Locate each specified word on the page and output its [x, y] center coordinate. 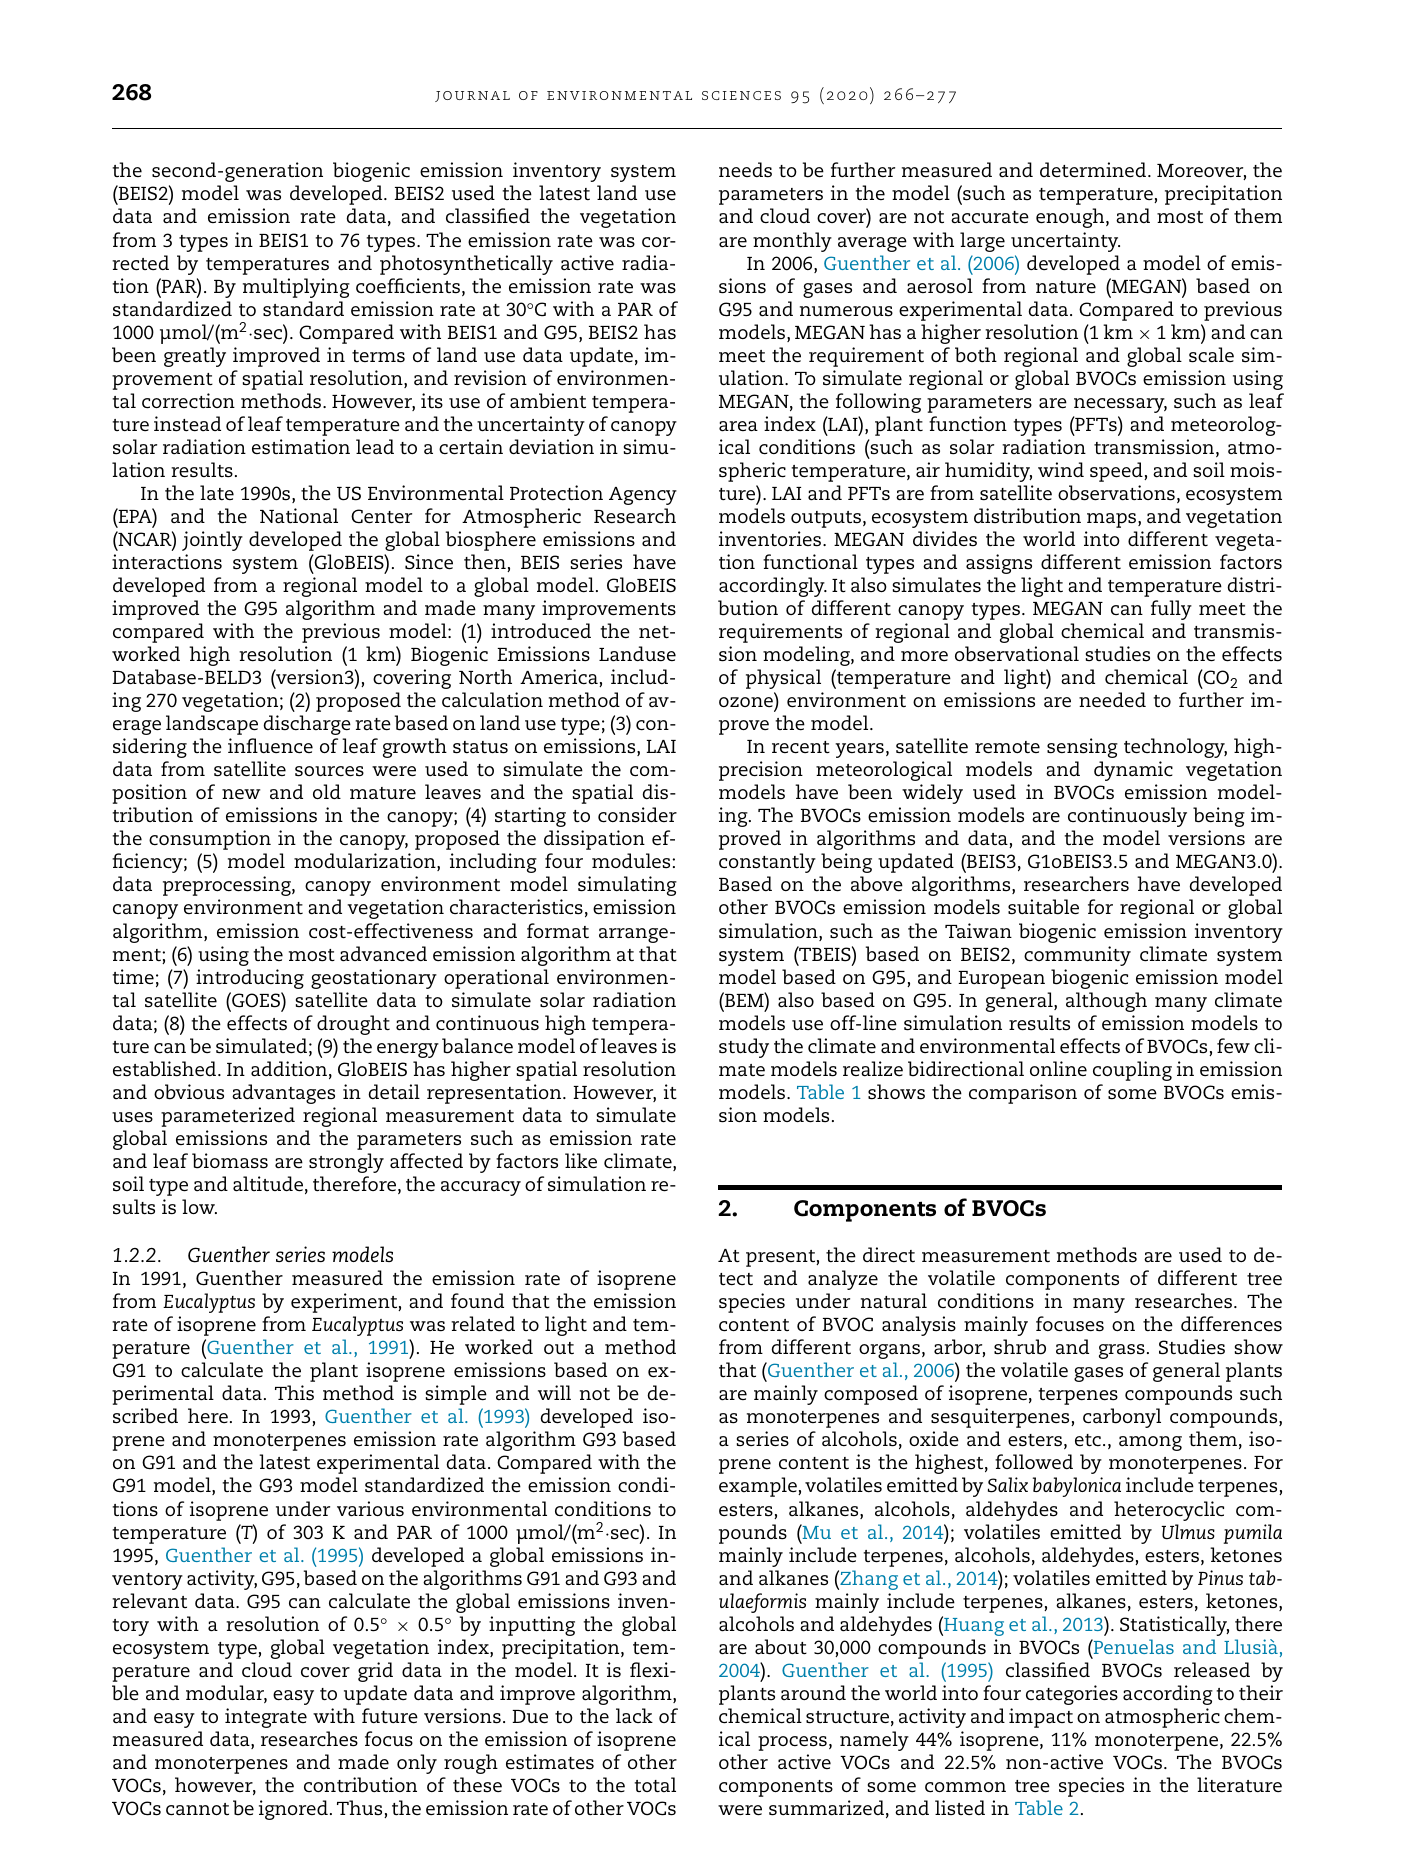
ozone [746, 702]
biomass [230, 1161]
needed [1112, 700]
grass [1122, 1351]
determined [1094, 170]
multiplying [296, 288]
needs [745, 170]
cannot [197, 1809]
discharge [307, 725]
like [581, 1161]
